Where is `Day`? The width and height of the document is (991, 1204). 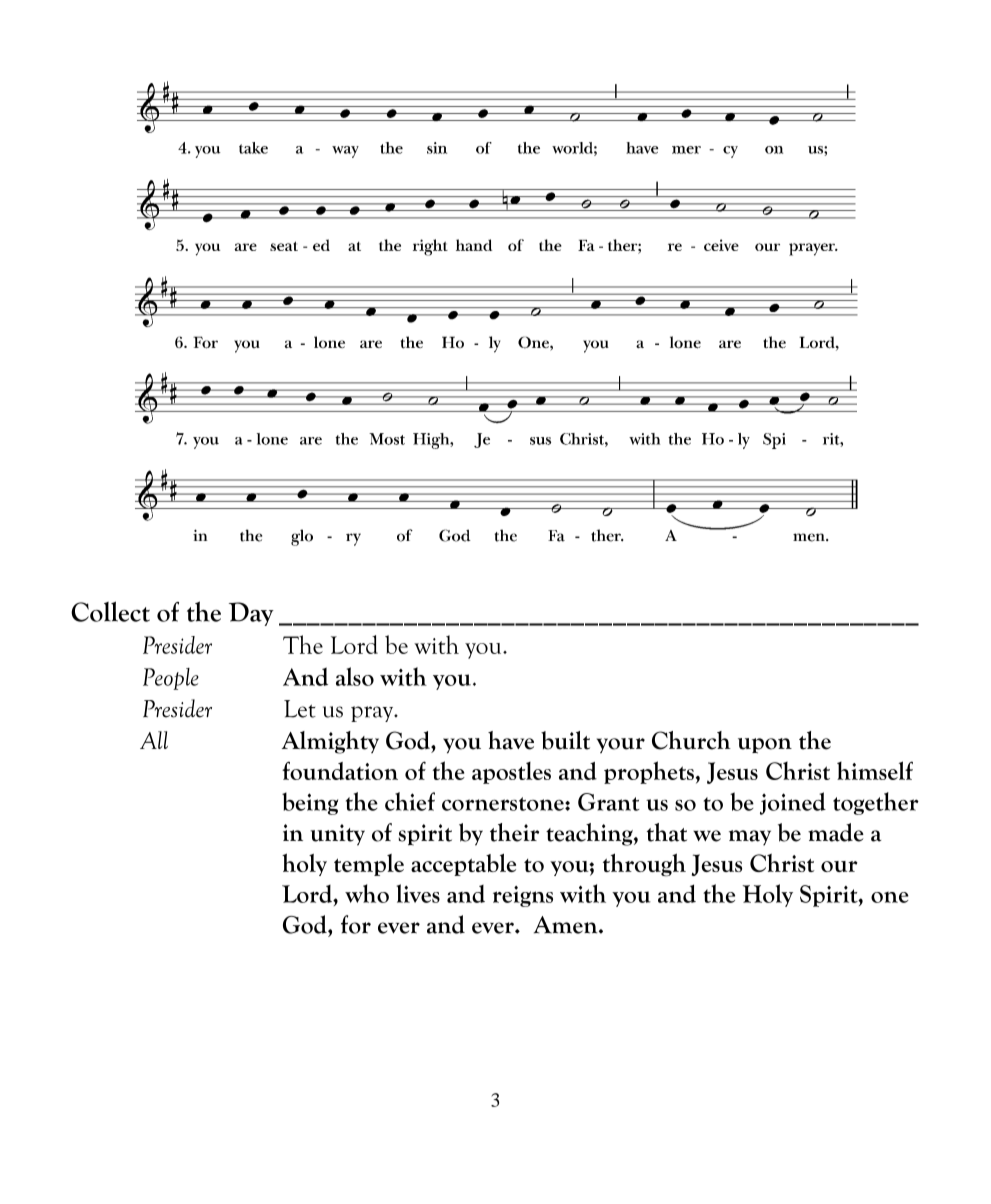
Day is located at coordinates (251, 614).
